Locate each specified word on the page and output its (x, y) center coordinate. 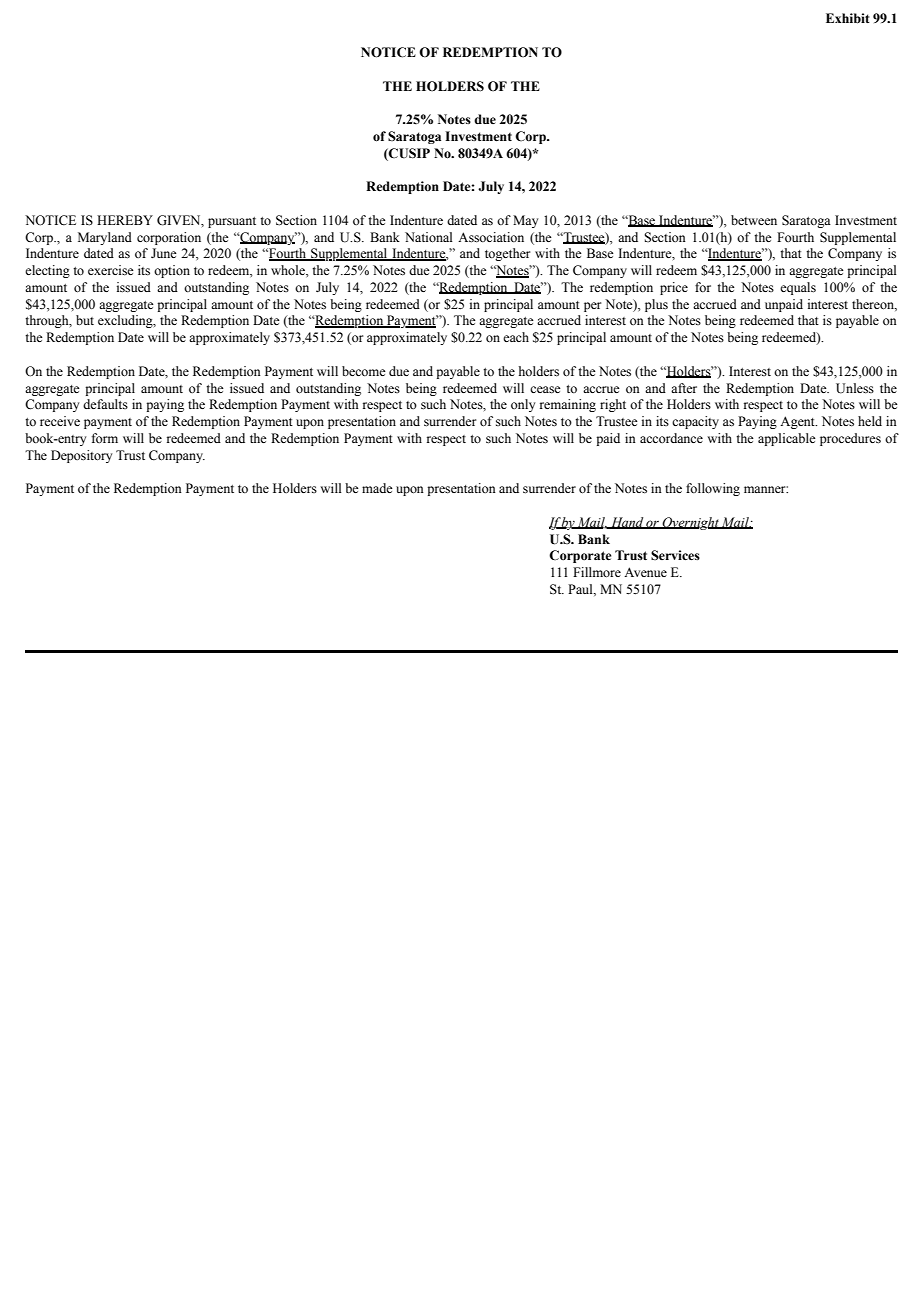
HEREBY (125, 220)
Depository (81, 456)
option (172, 271)
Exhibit (848, 18)
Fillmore (597, 572)
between (754, 220)
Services (675, 555)
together (507, 254)
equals (798, 288)
